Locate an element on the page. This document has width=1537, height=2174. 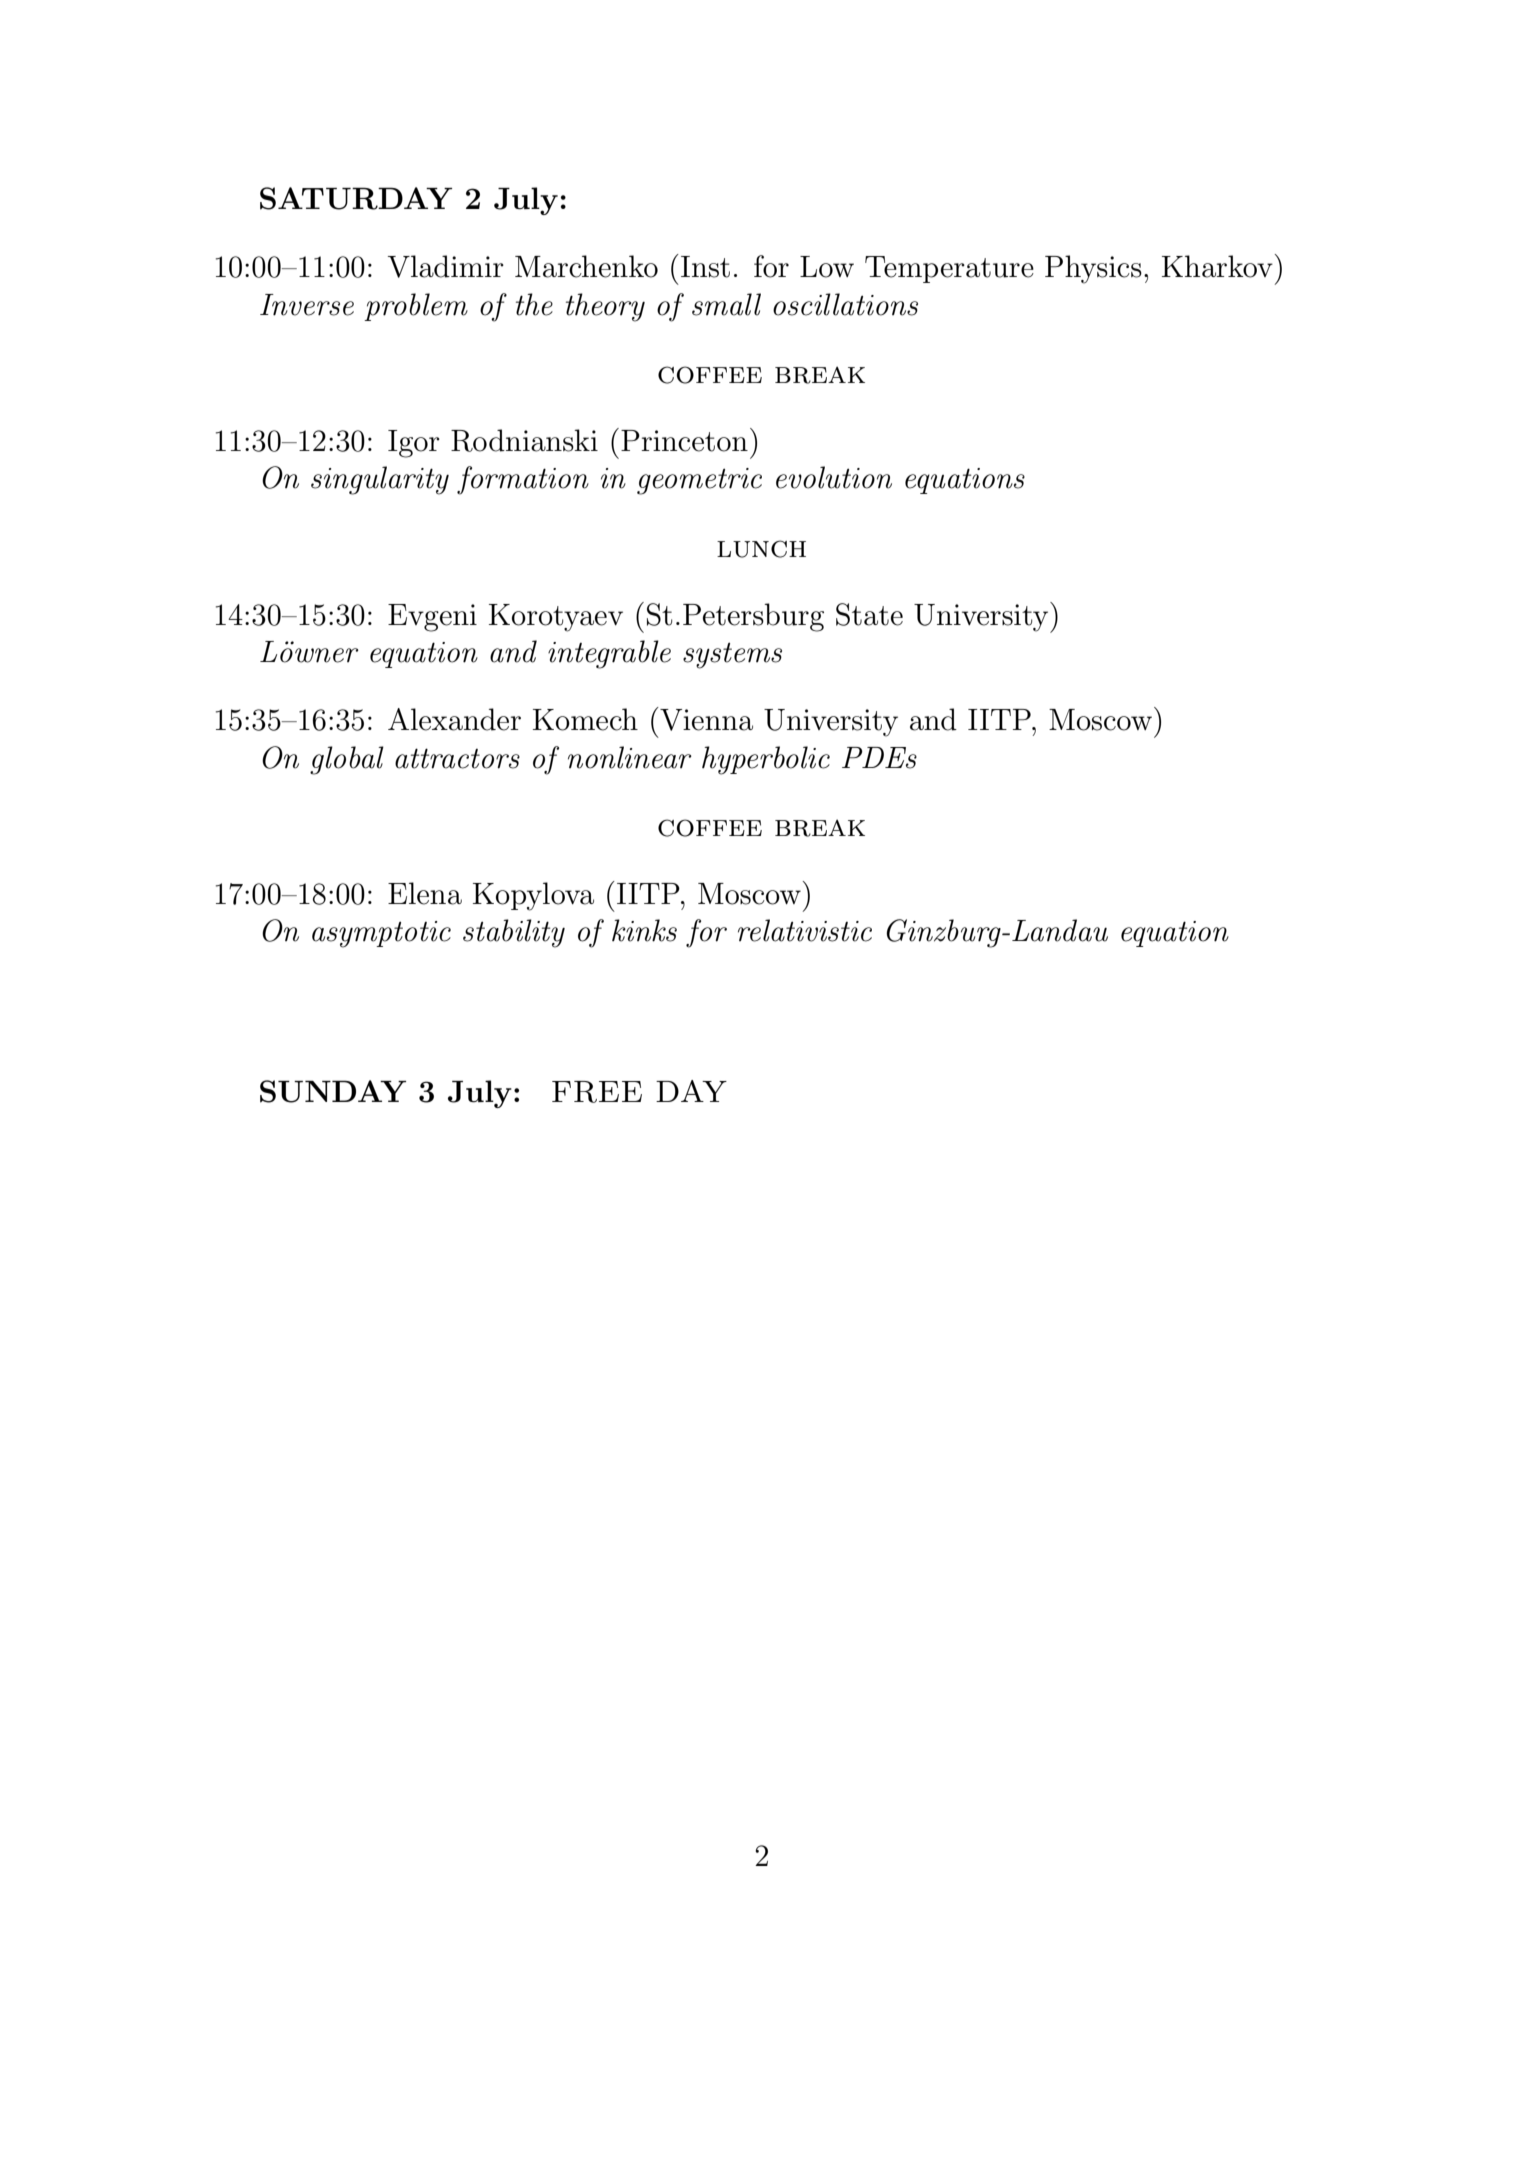
Alexander is located at coordinates (454, 719).
